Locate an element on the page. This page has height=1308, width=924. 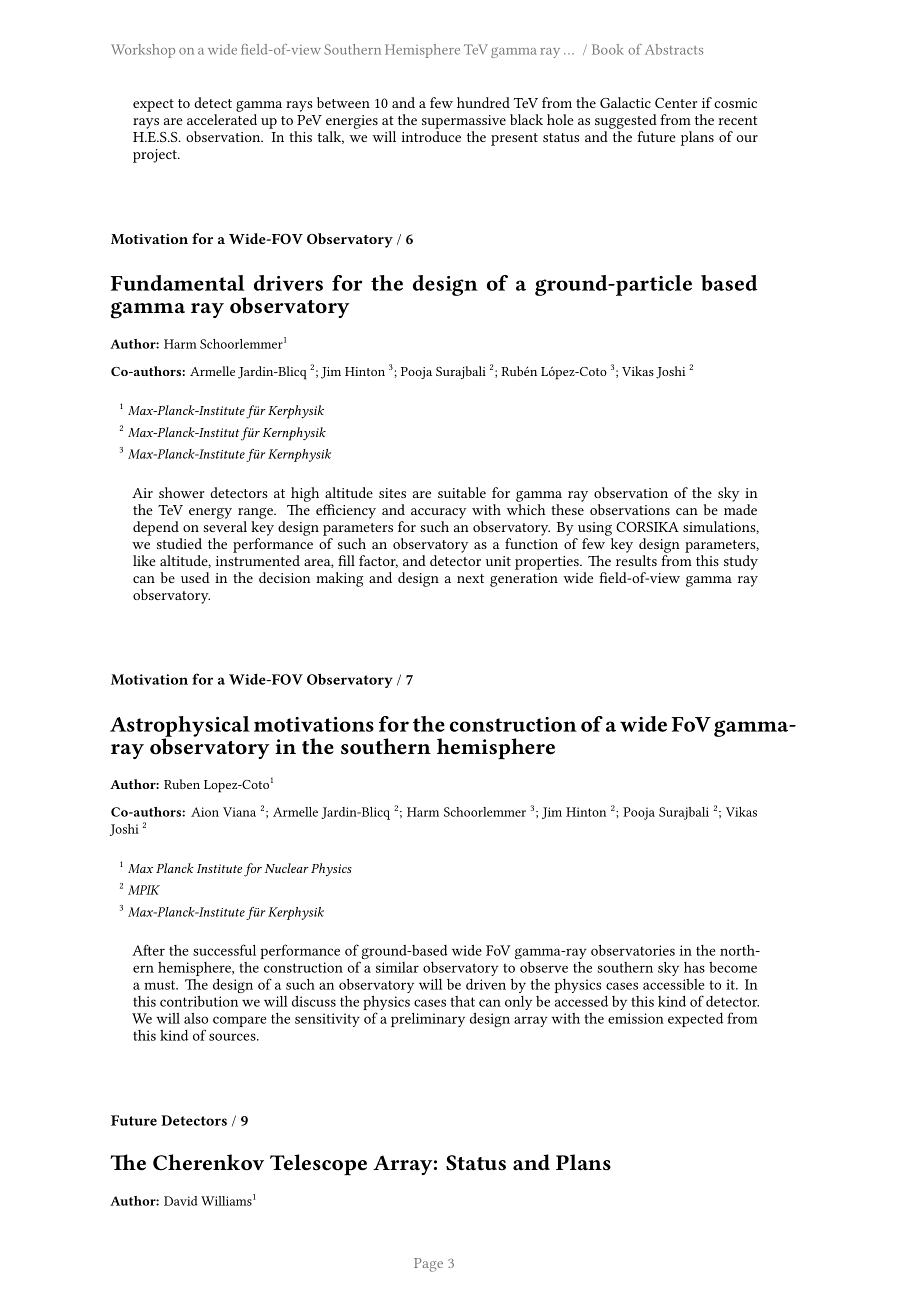
accelerated is located at coordinates (222, 119).
